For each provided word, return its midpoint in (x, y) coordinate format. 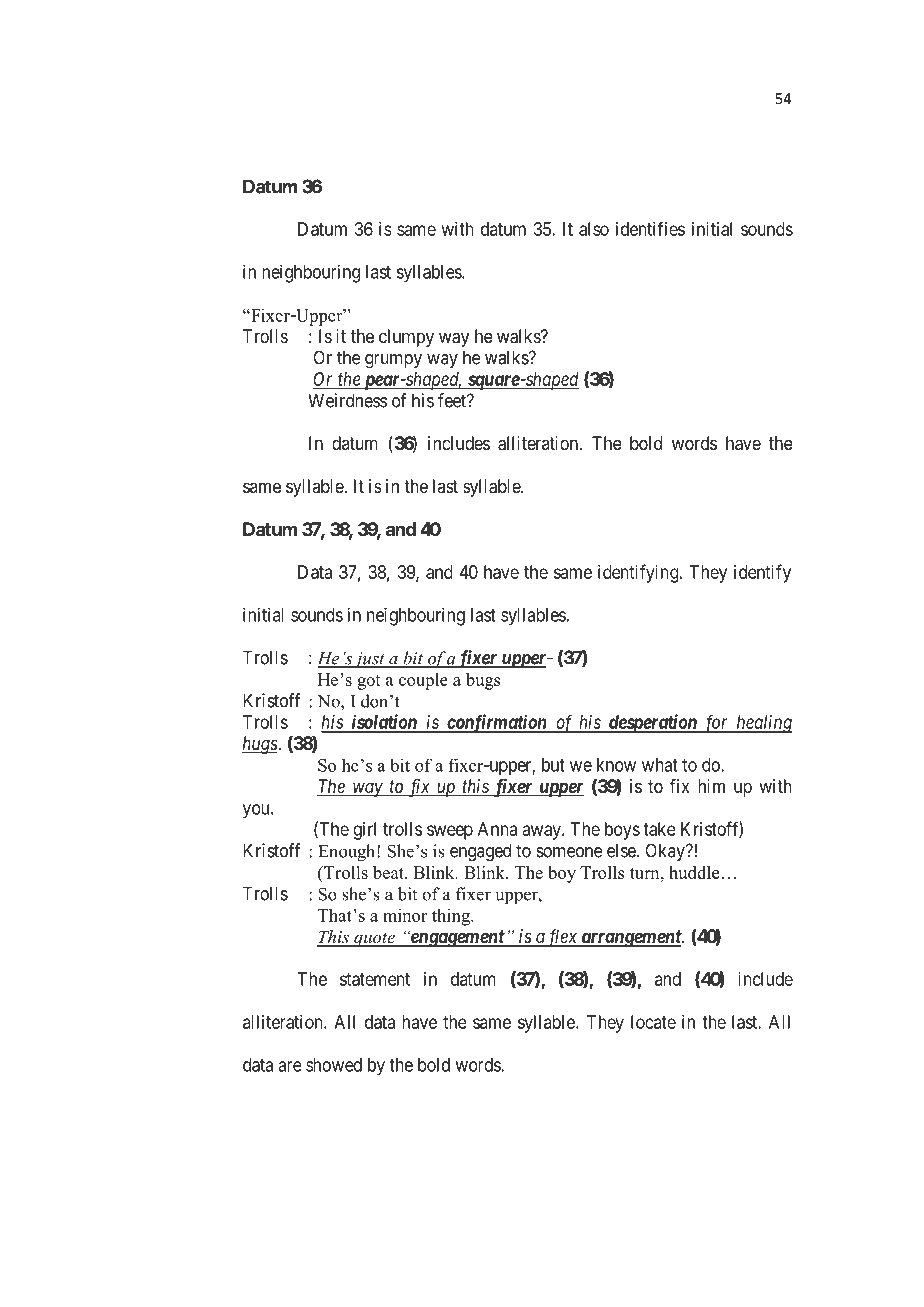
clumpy (406, 338)
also (594, 229)
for (716, 723)
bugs (483, 681)
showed (334, 1065)
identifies (650, 228)
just (370, 660)
